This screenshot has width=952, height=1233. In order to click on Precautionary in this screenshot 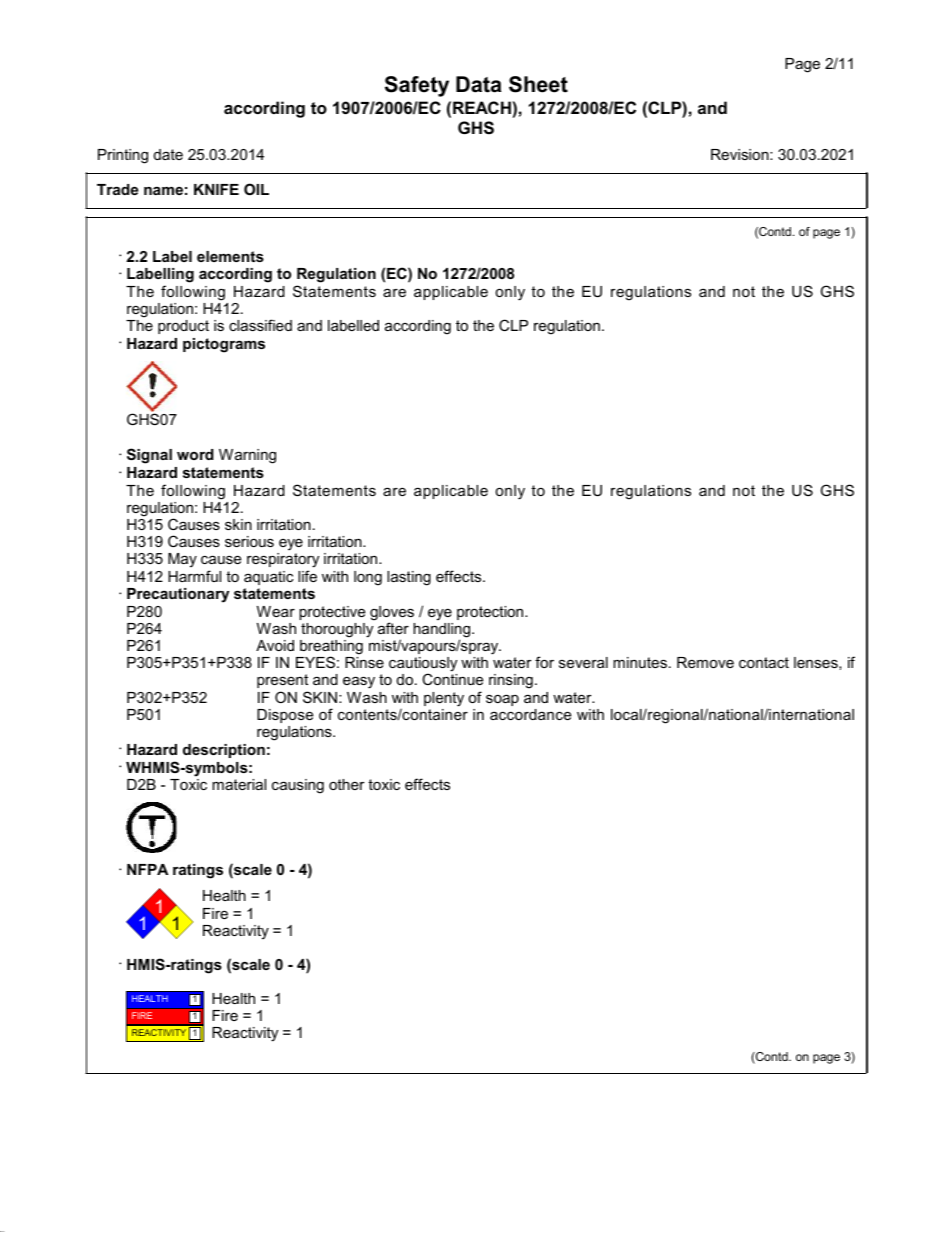, I will do `click(178, 595)`.
